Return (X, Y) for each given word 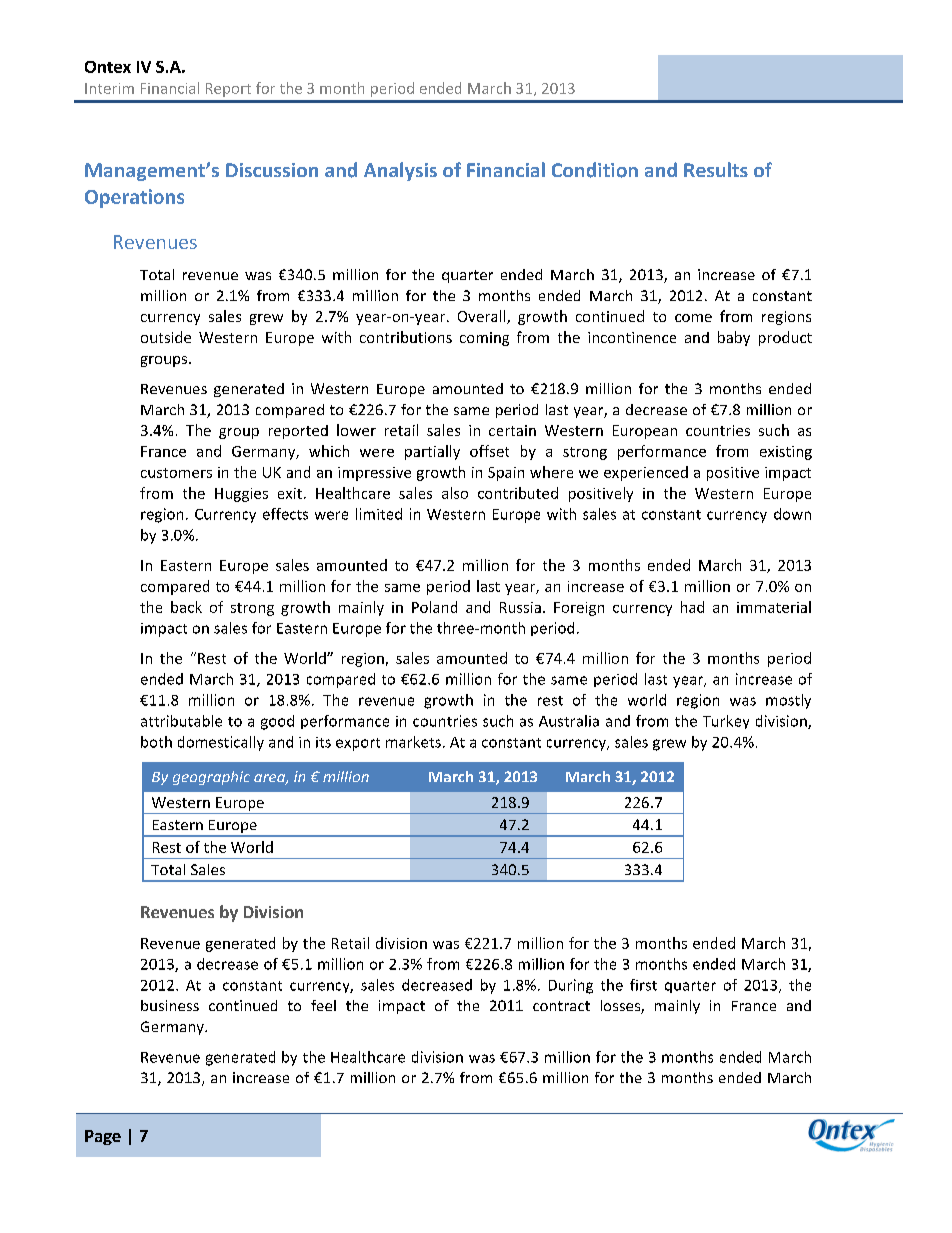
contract (561, 1006)
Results (716, 169)
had (692, 607)
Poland (434, 607)
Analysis (400, 171)
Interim (109, 88)
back (186, 607)
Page (103, 1137)
